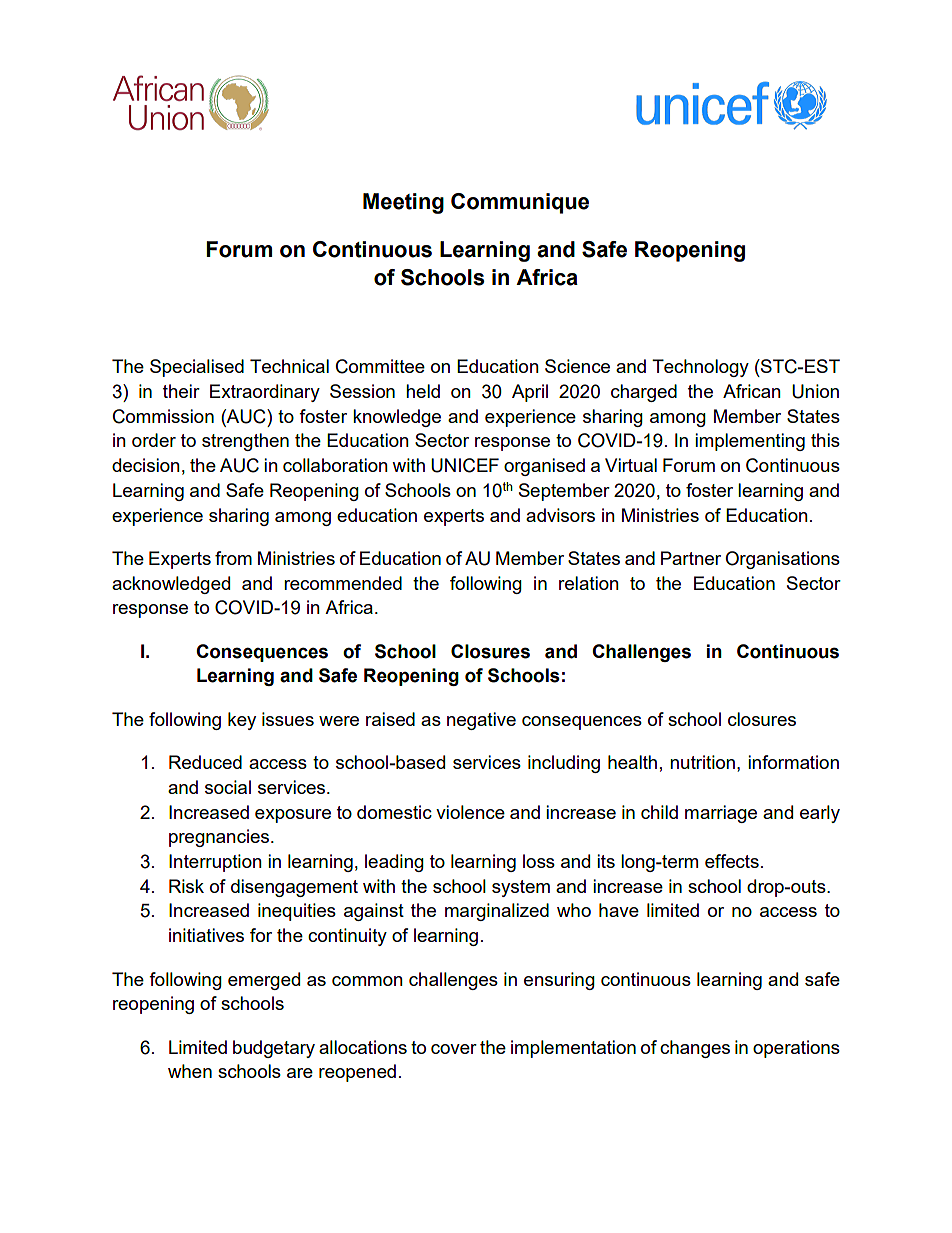 The width and height of the image is (952, 1233). Describe the element at coordinates (470, 812) in the image. I see `violence` at that location.
